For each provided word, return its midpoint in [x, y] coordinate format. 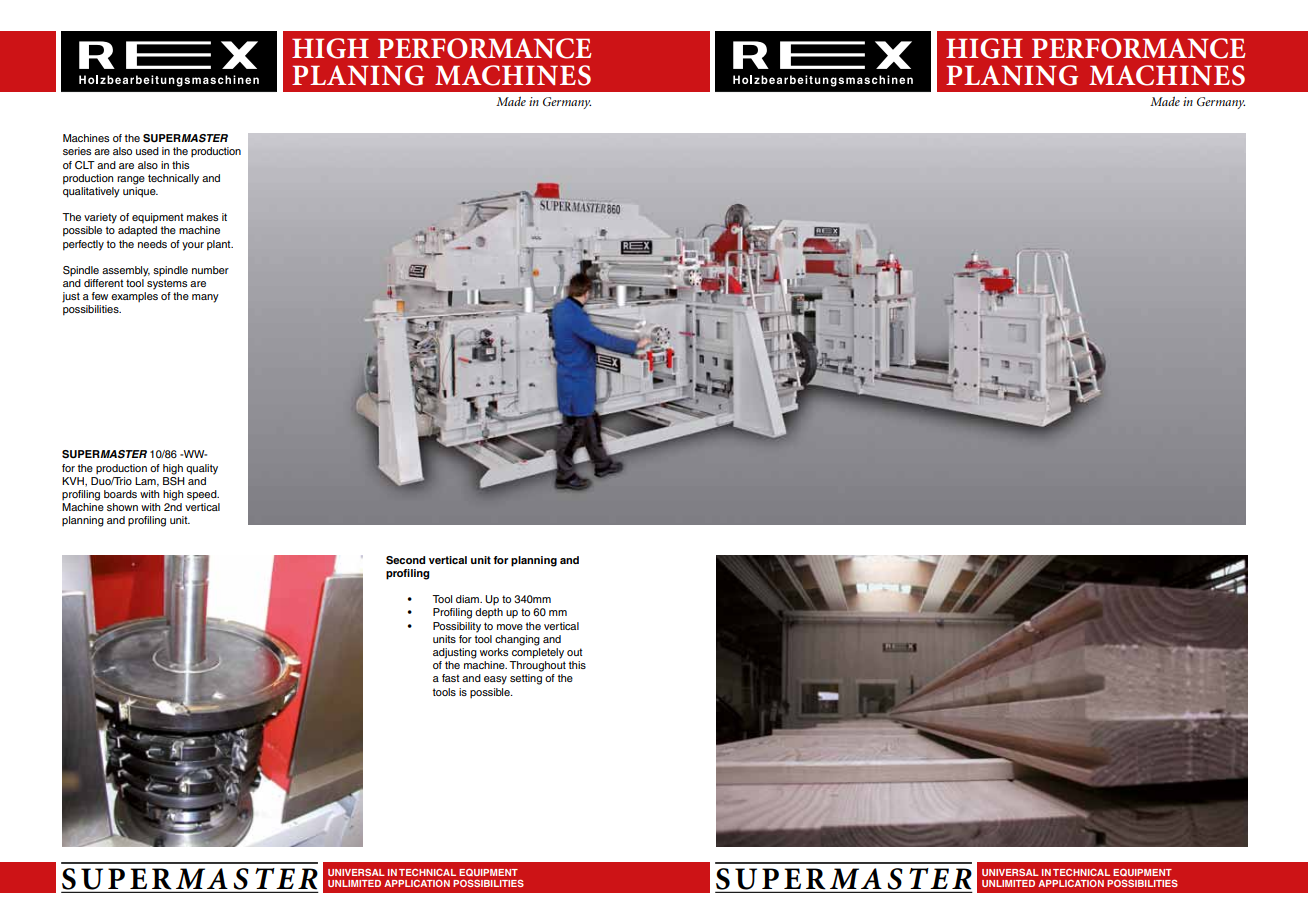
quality [202, 469]
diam [469, 599]
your [193, 246]
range [131, 180]
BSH [174, 480]
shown [122, 507]
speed [203, 495]
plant [220, 245]
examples [134, 297]
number [210, 270]
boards [120, 494]
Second [405, 560]
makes [202, 217]
